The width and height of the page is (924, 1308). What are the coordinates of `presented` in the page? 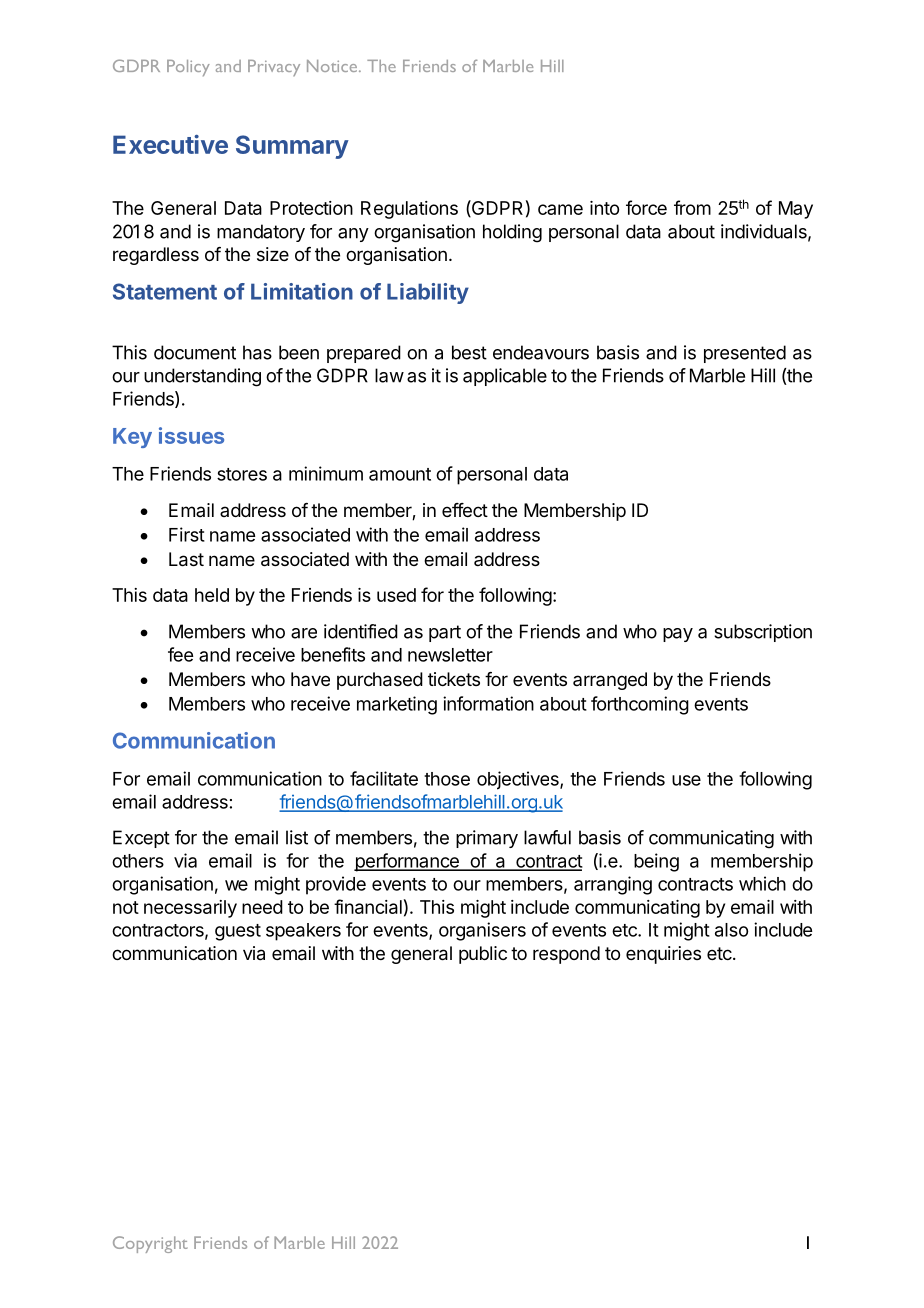 It's located at (745, 354).
